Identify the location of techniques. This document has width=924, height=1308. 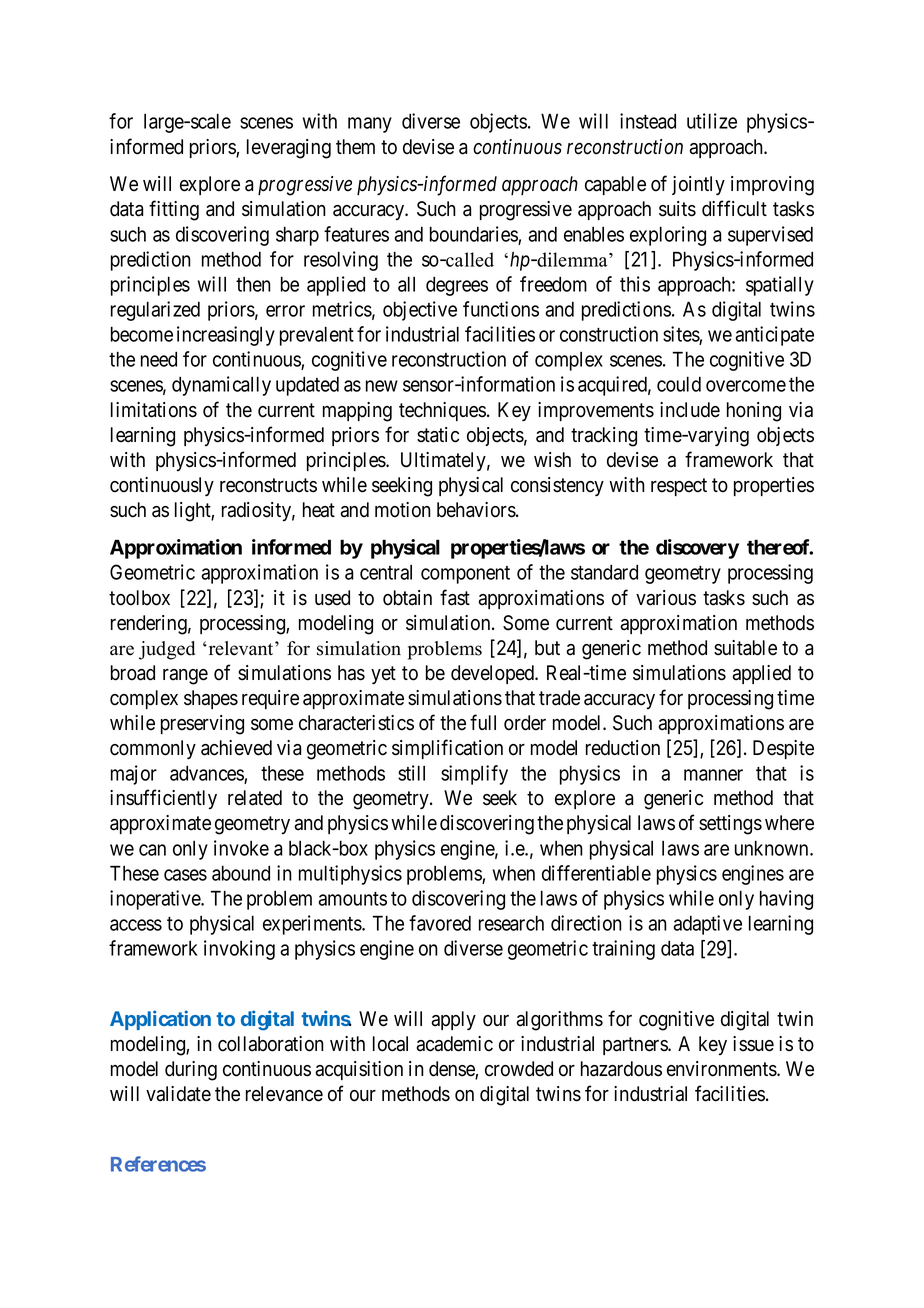
(442, 411).
